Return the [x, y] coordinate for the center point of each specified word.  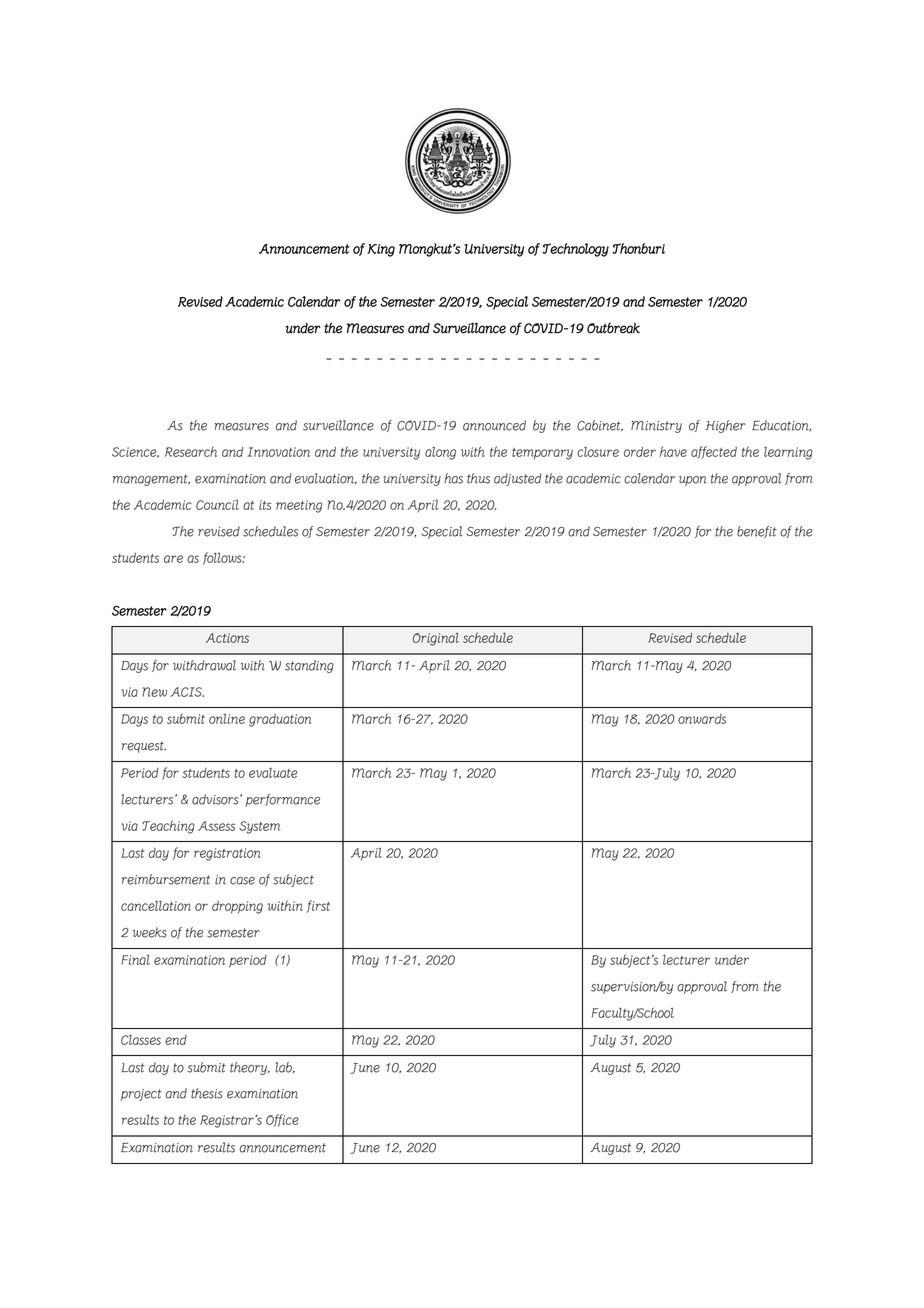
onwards [702, 719]
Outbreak [613, 328]
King [381, 250]
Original [436, 639]
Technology [575, 250]
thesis [207, 1093]
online [227, 719]
